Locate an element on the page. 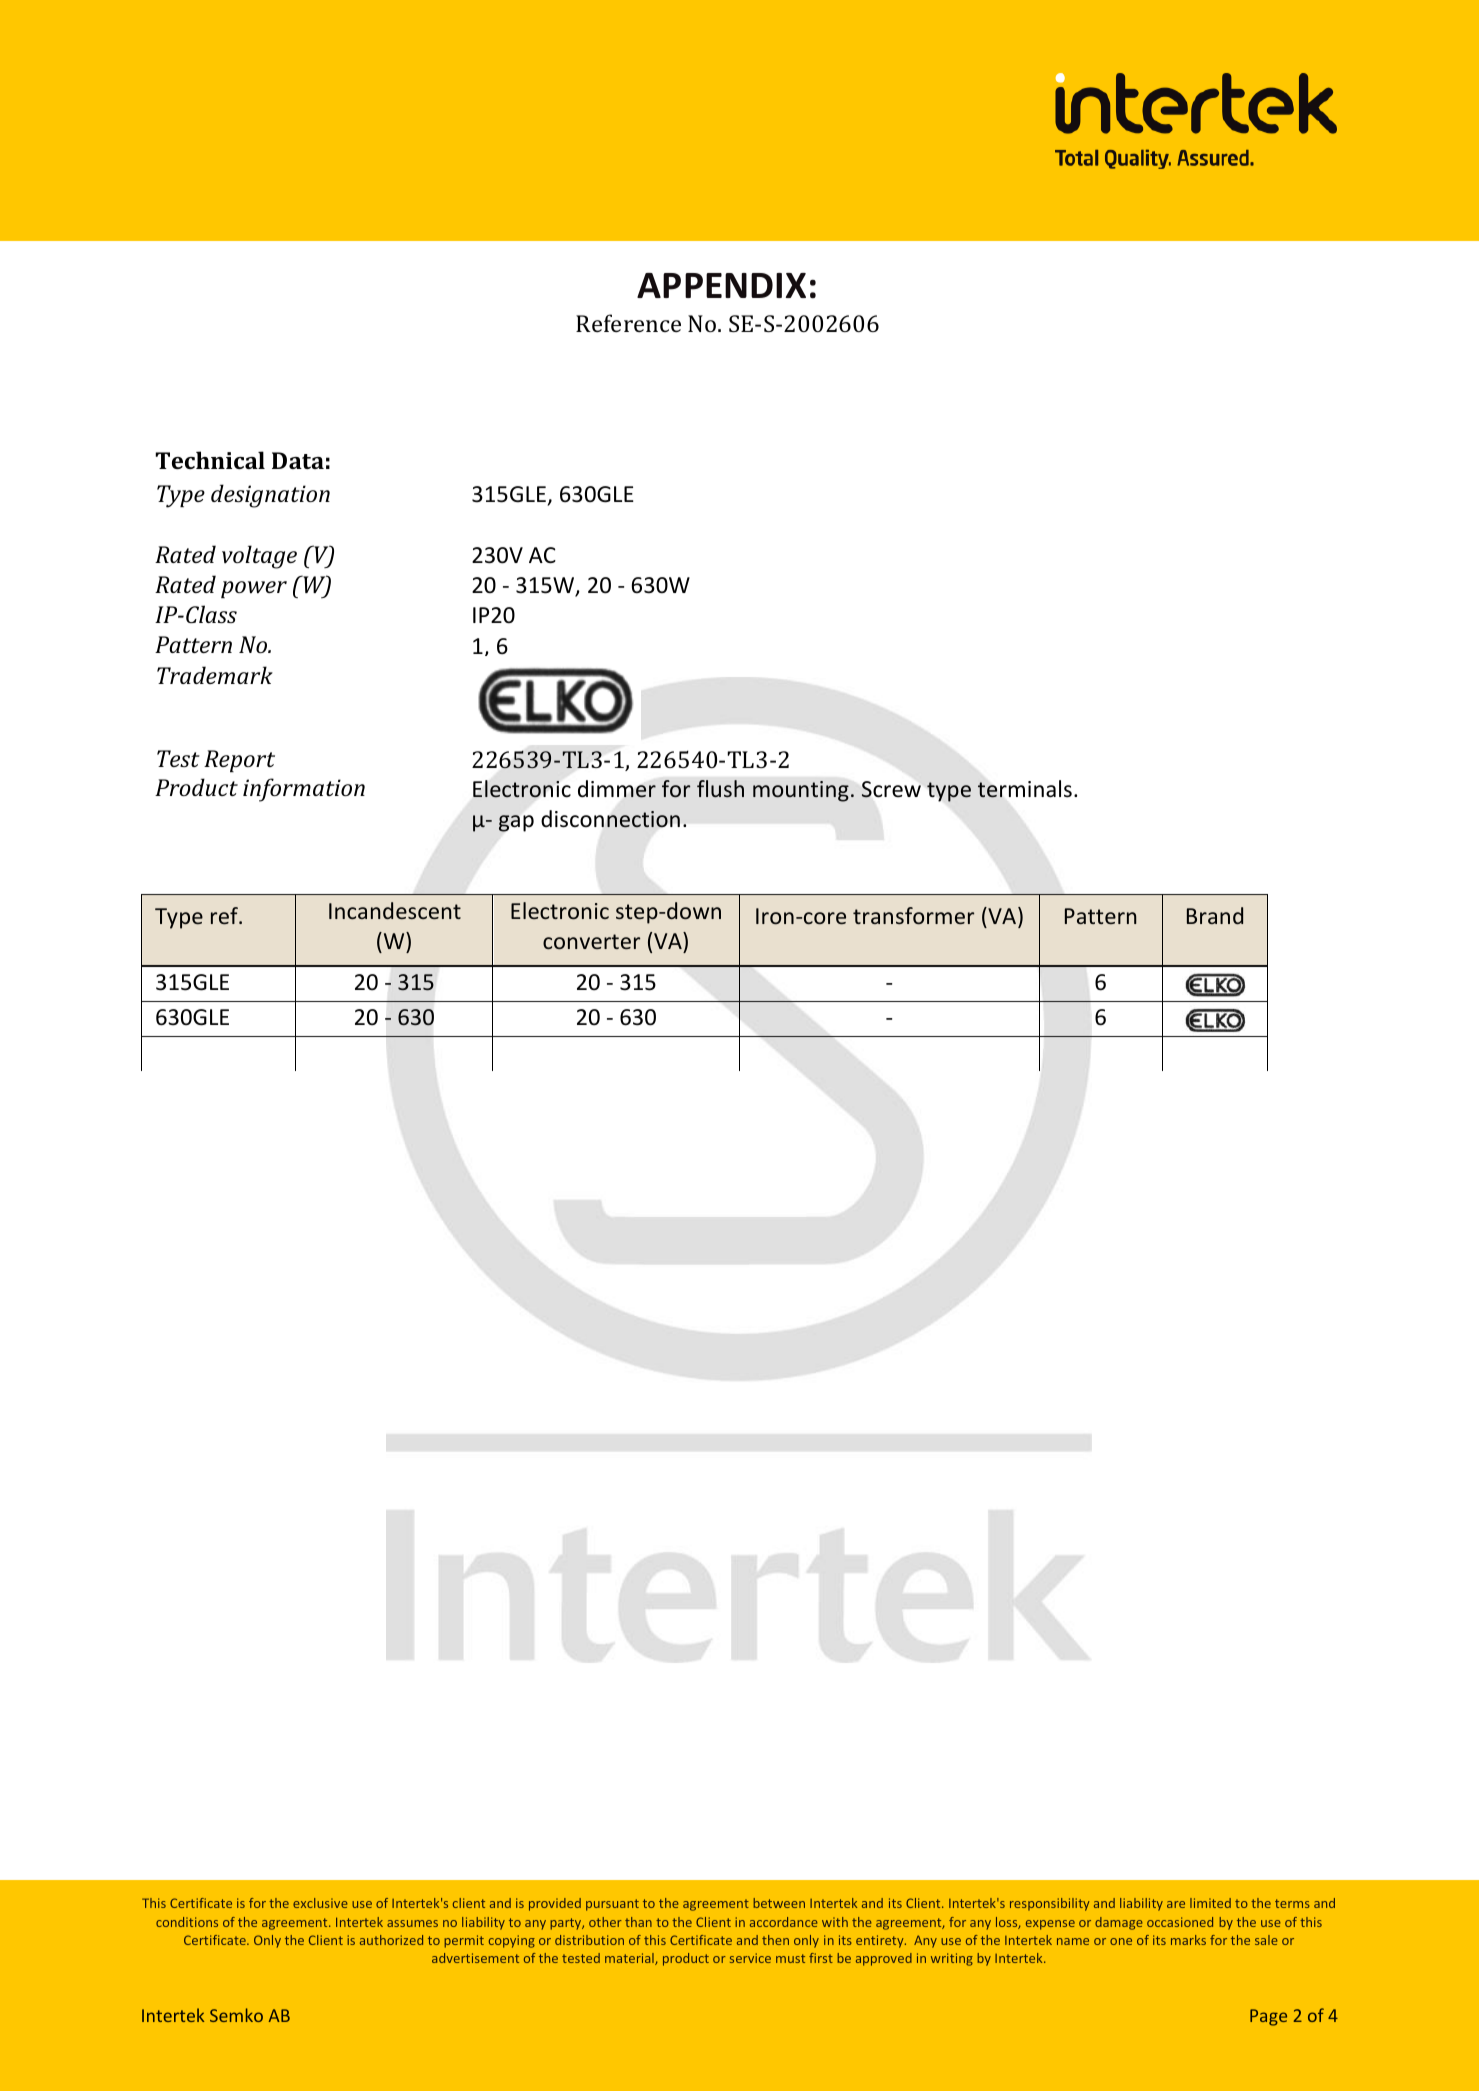 The height and width of the image is (2091, 1479). converter is located at coordinates (591, 941).
